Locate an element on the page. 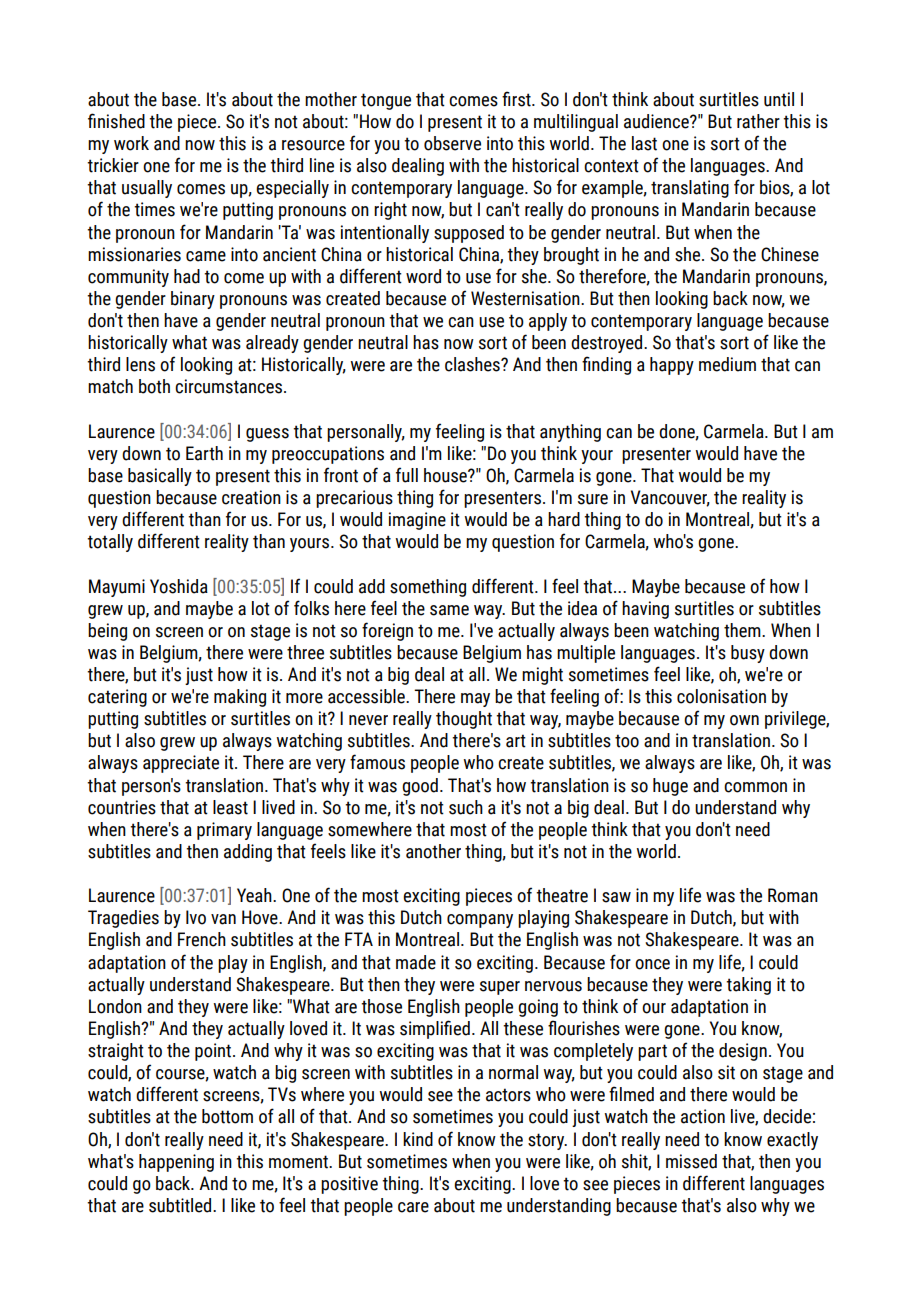 This image has height=1307, width=924. primary is located at coordinates (224, 831).
